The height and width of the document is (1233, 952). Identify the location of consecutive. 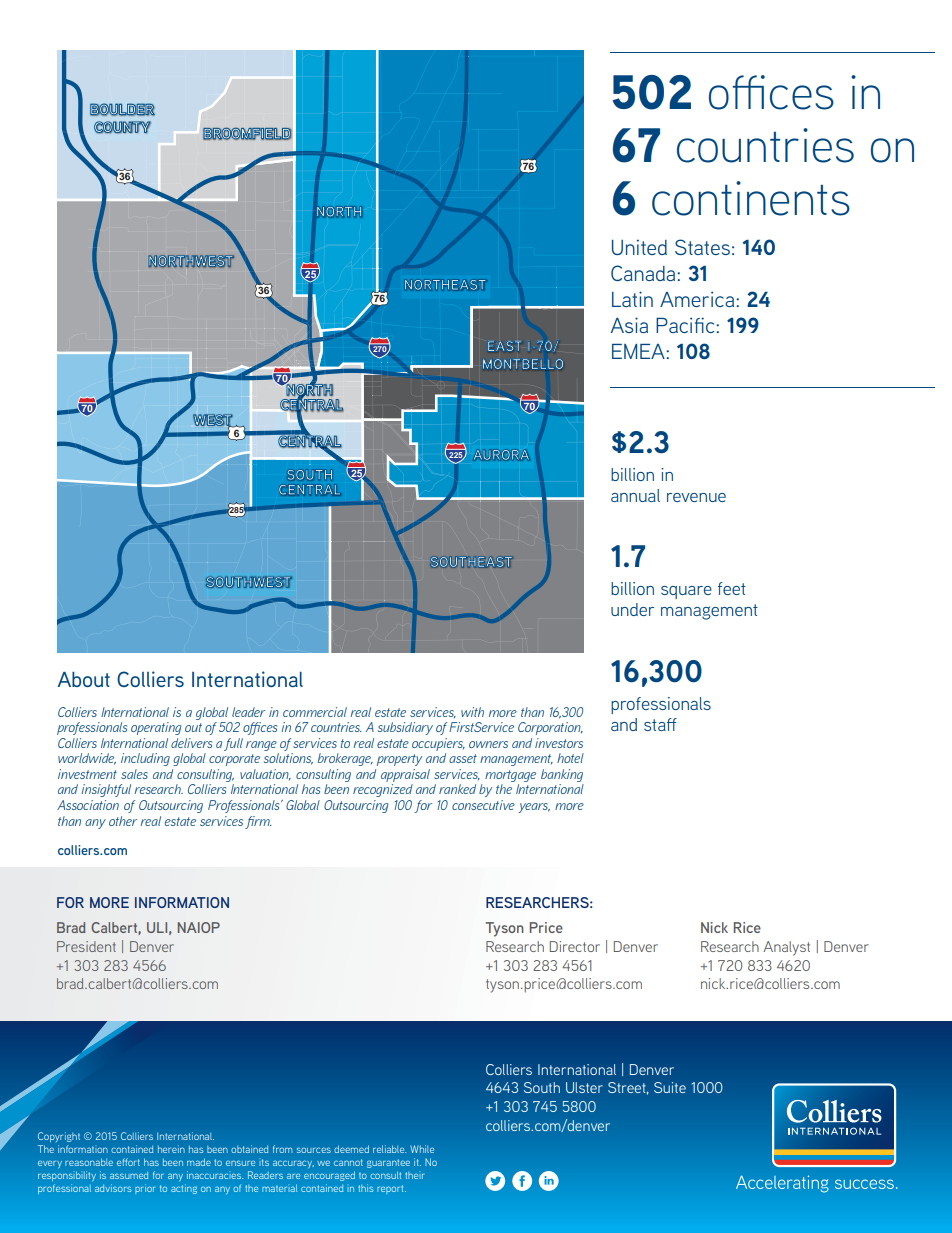
(483, 805).
